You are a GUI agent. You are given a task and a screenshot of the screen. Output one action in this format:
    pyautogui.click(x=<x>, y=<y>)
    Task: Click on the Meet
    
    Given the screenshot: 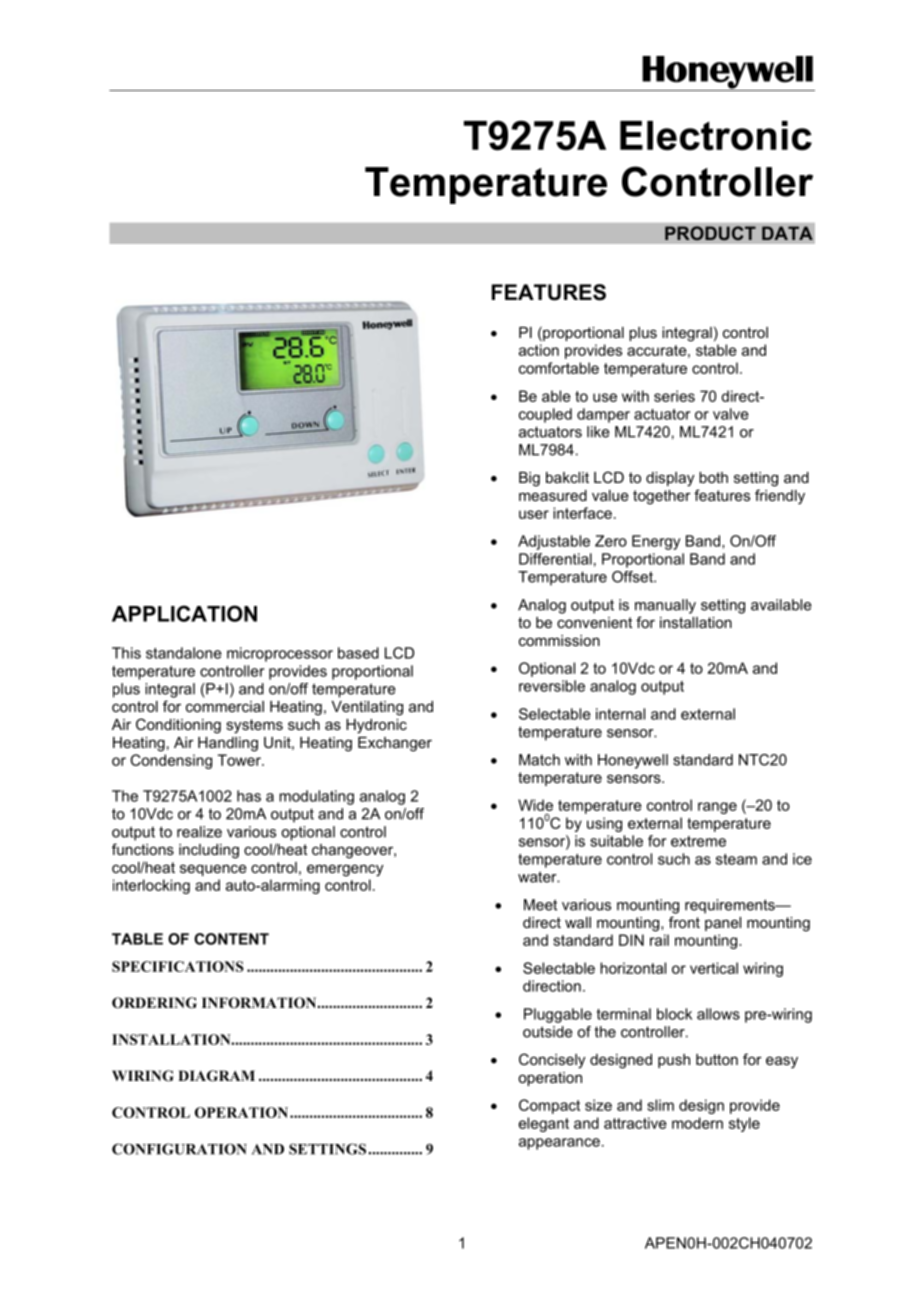 What is the action you would take?
    pyautogui.click(x=540, y=905)
